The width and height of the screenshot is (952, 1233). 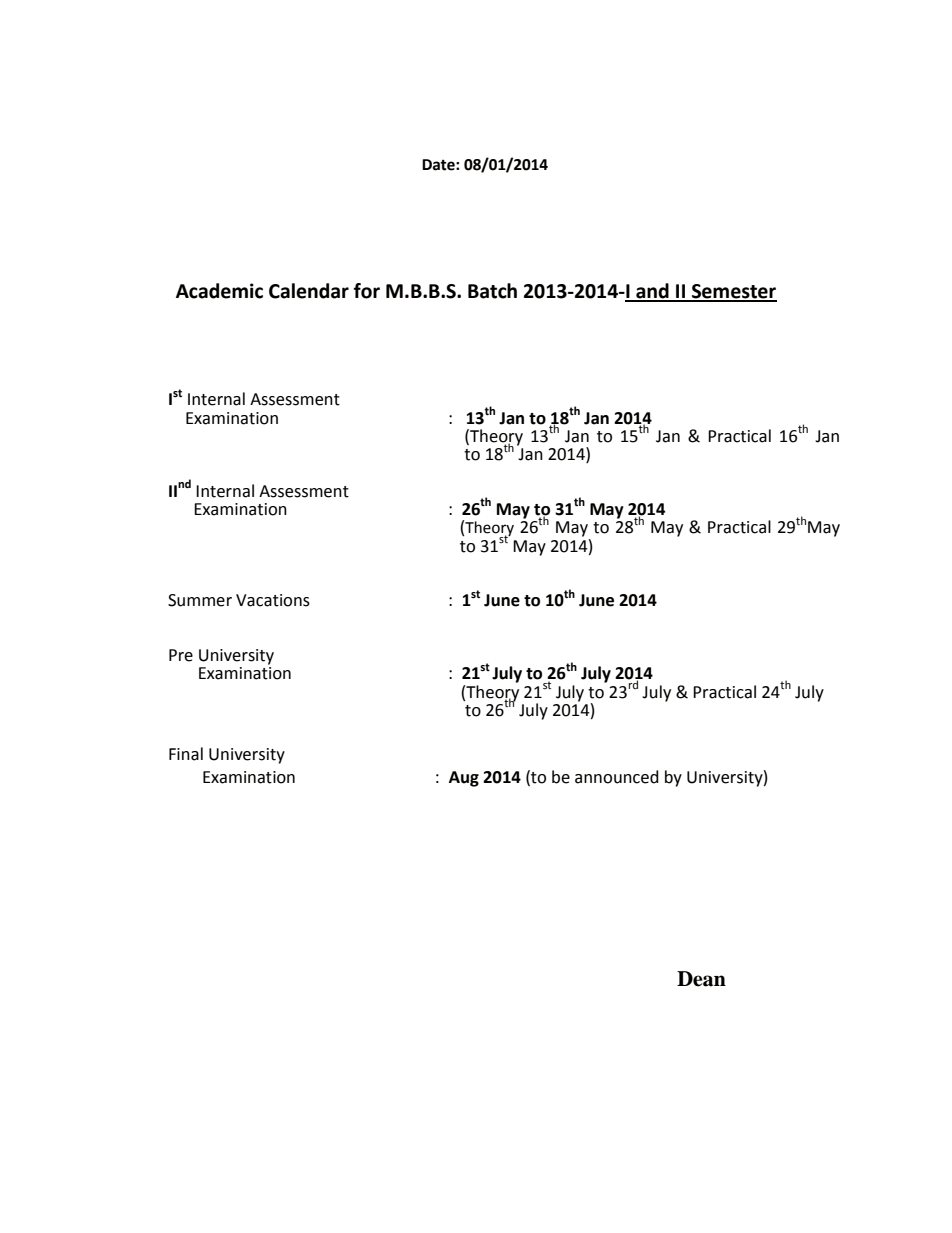 What do you see at coordinates (181, 655) in the screenshot?
I see `Pre` at bounding box center [181, 655].
